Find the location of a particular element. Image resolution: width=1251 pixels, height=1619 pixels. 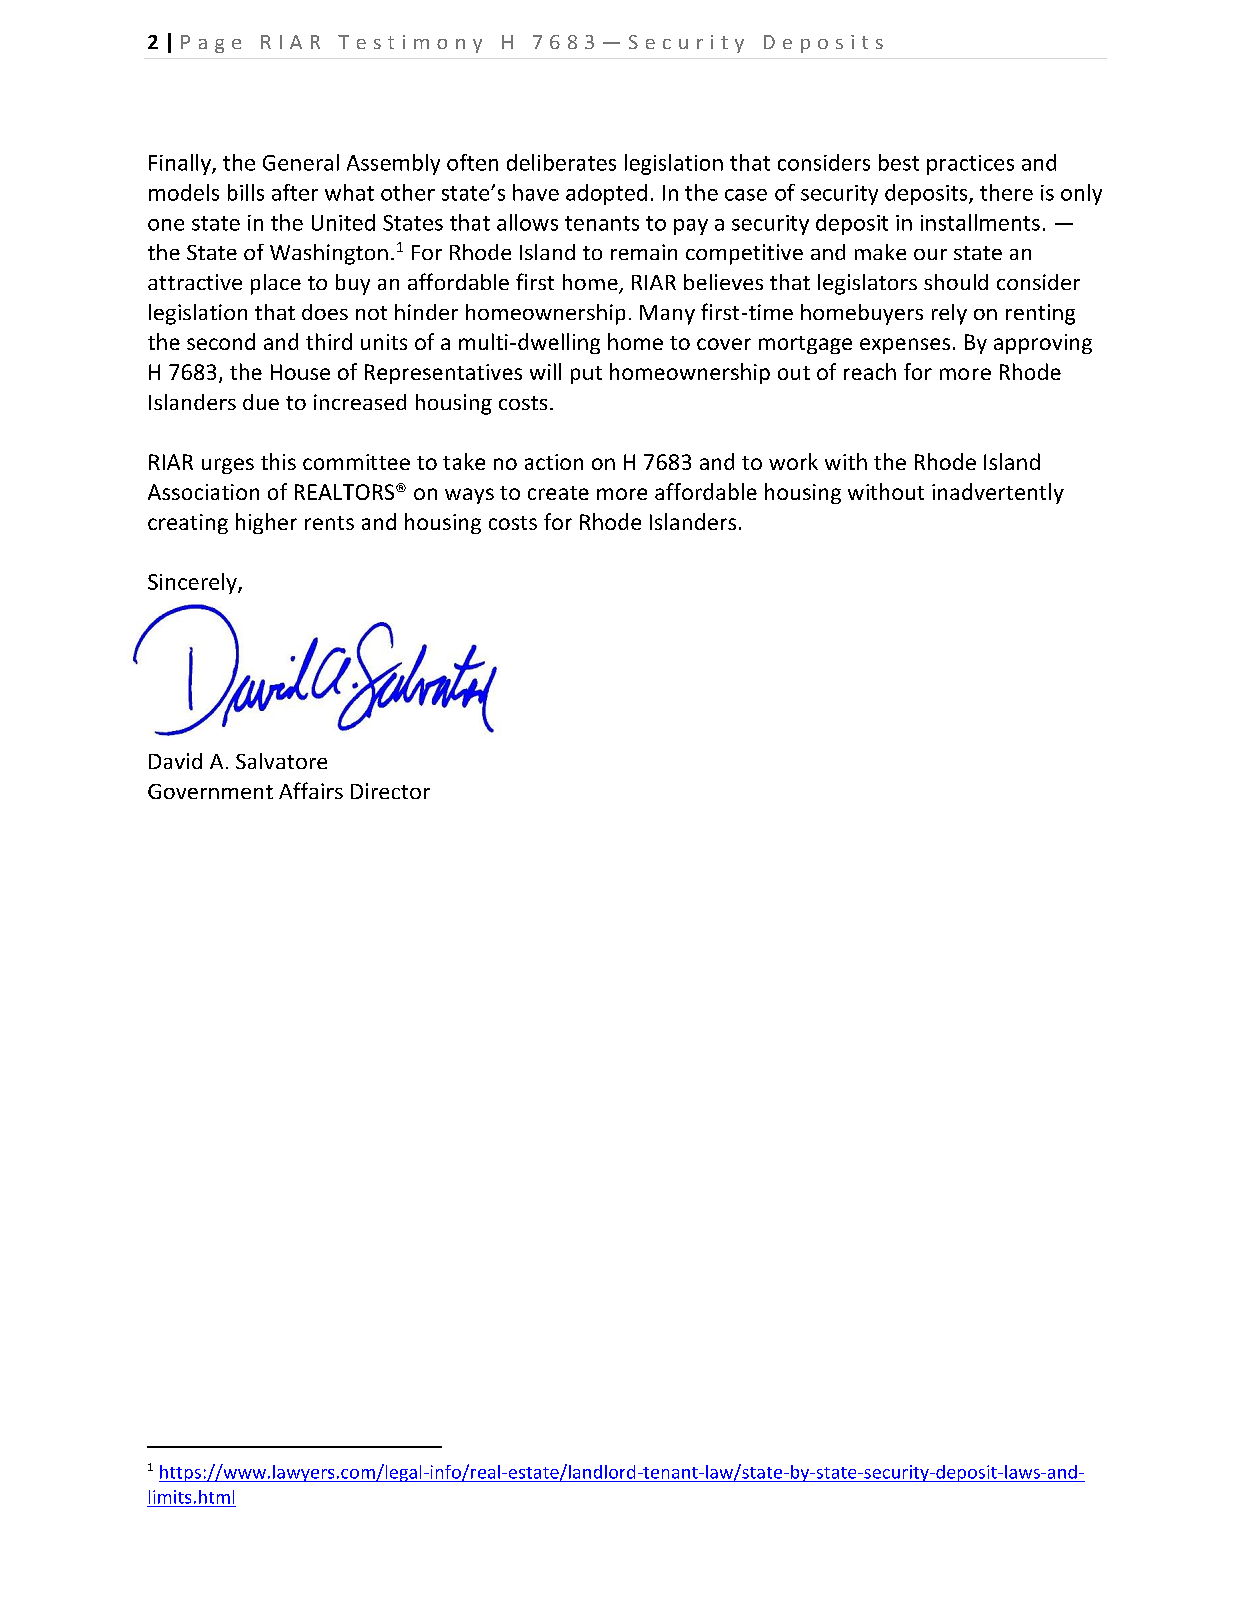

there is located at coordinates (1006, 192).
